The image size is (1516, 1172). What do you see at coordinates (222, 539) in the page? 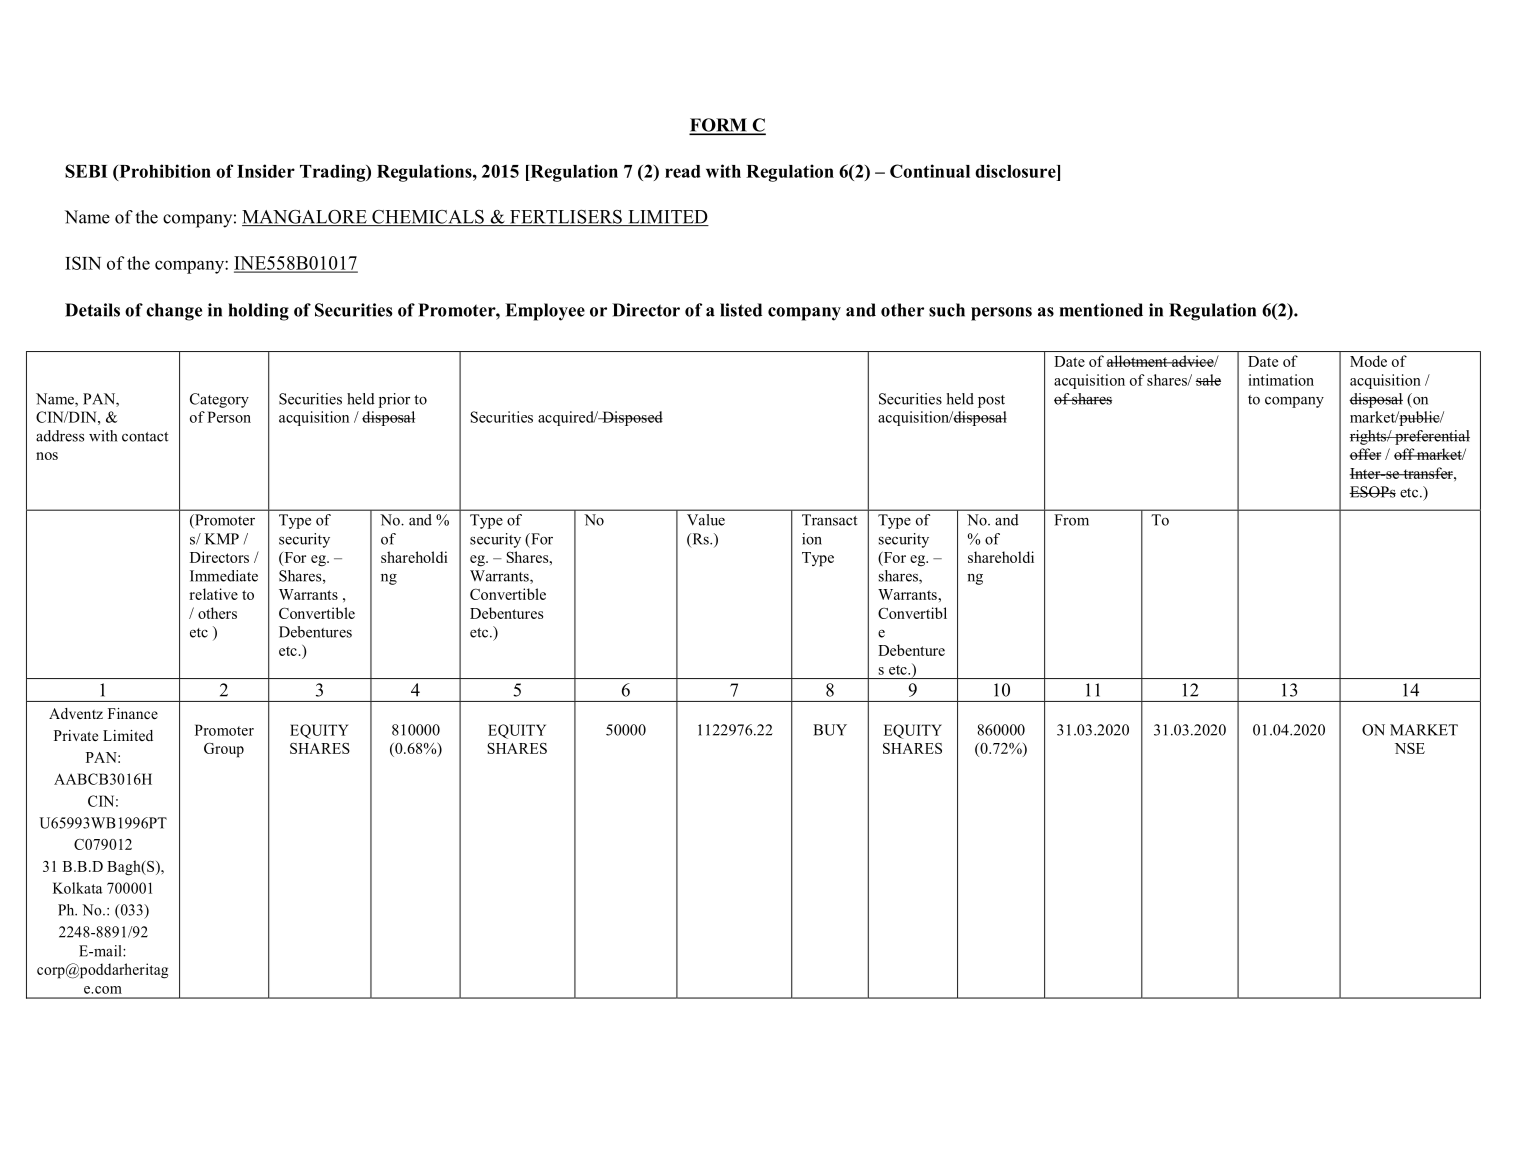
I see `KMP` at bounding box center [222, 539].
